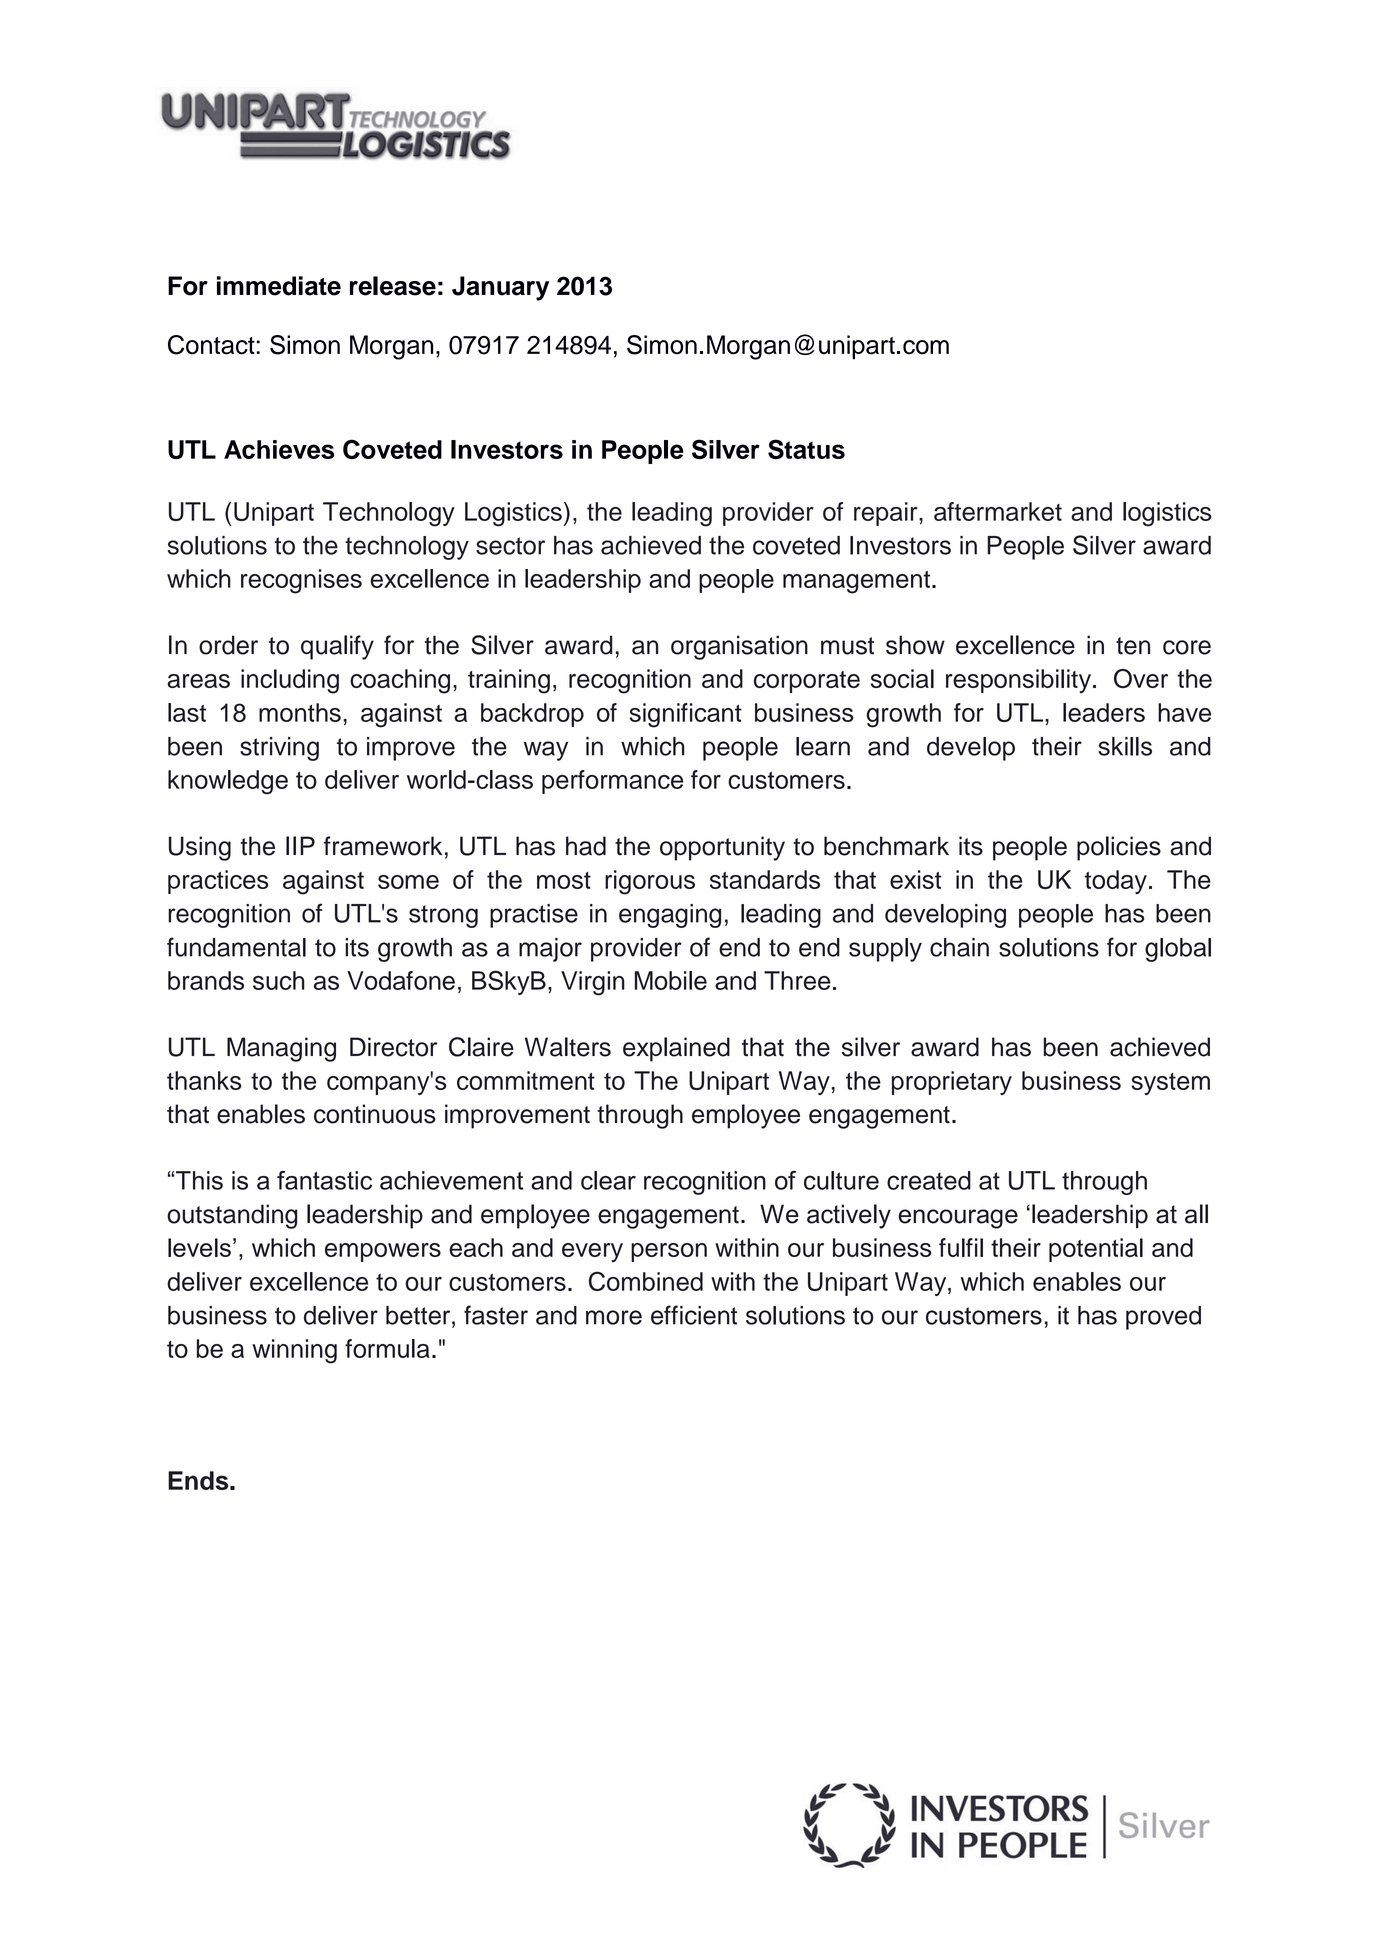 The image size is (1379, 1950). I want to click on organisation, so click(739, 647).
